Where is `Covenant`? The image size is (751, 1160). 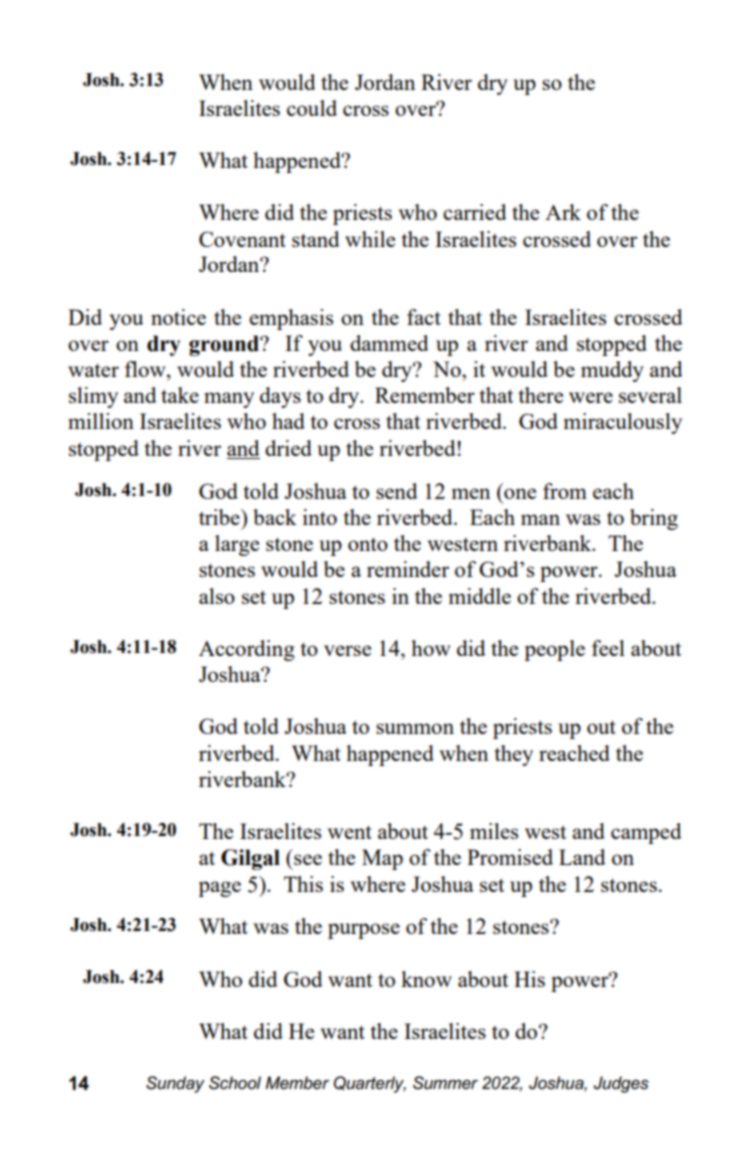 Covenant is located at coordinates (242, 239).
